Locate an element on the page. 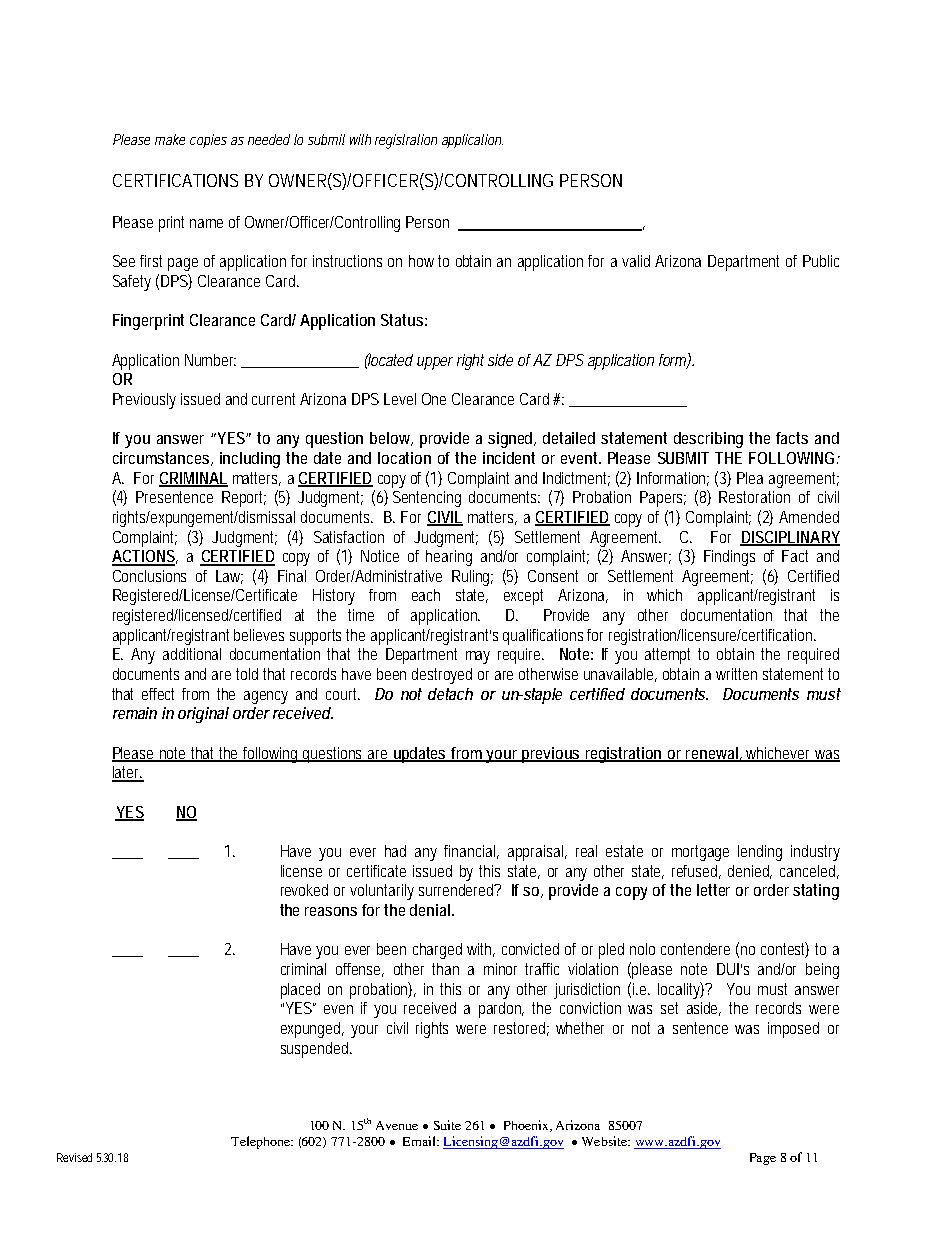  may is located at coordinates (478, 657).
